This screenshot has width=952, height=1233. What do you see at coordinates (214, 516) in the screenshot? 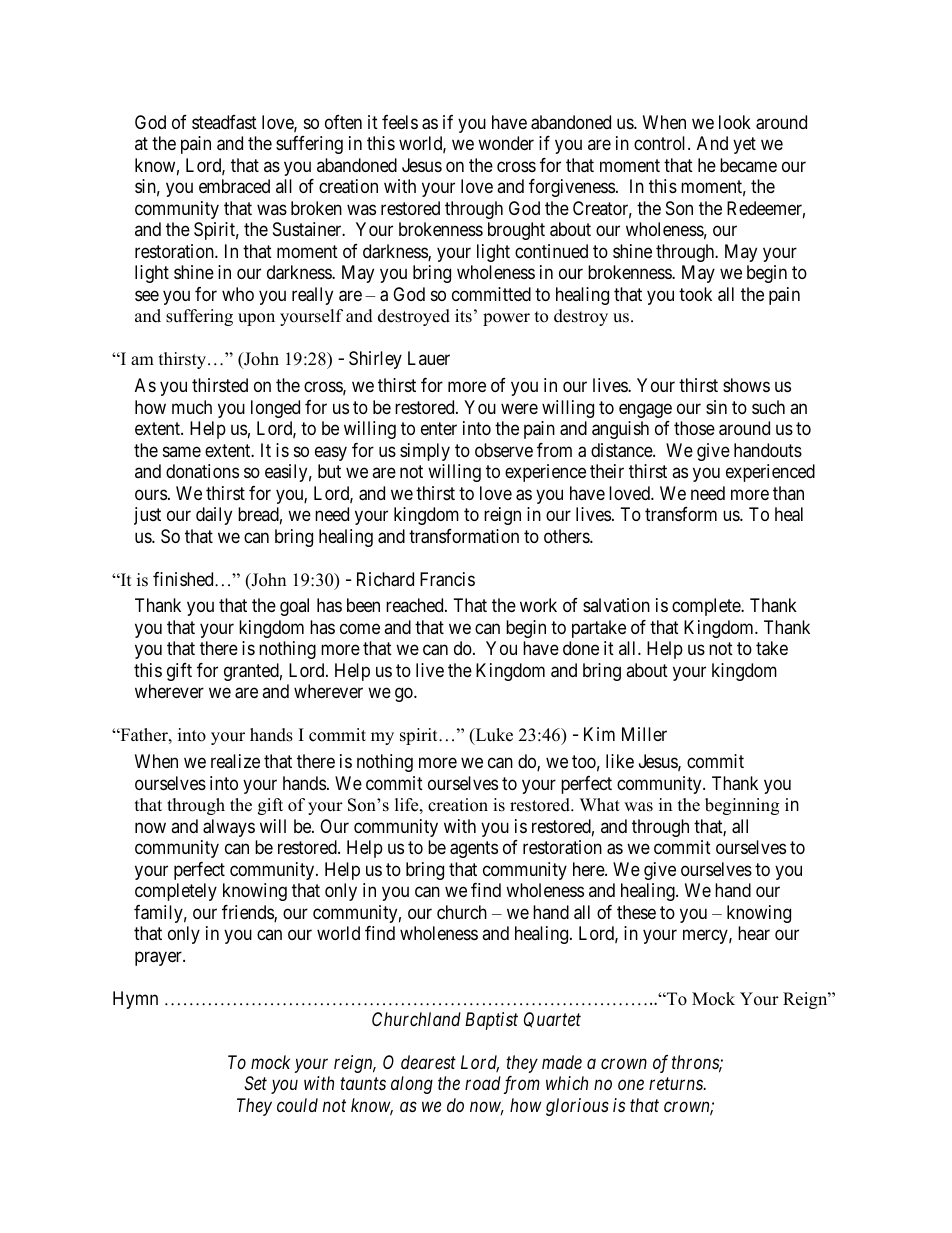
I see `daily` at bounding box center [214, 516].
